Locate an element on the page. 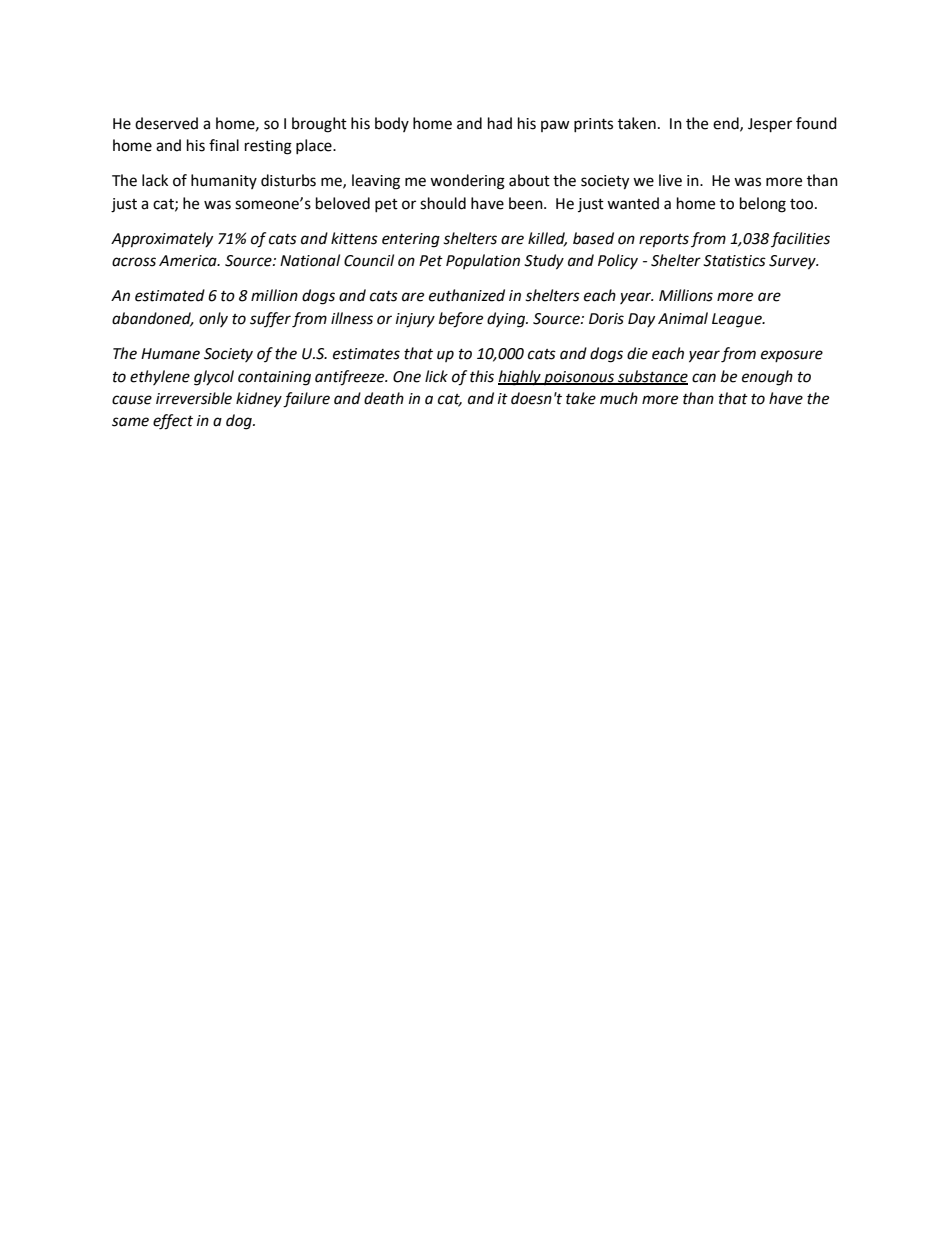 The image size is (952, 1233). final is located at coordinates (224, 145).
